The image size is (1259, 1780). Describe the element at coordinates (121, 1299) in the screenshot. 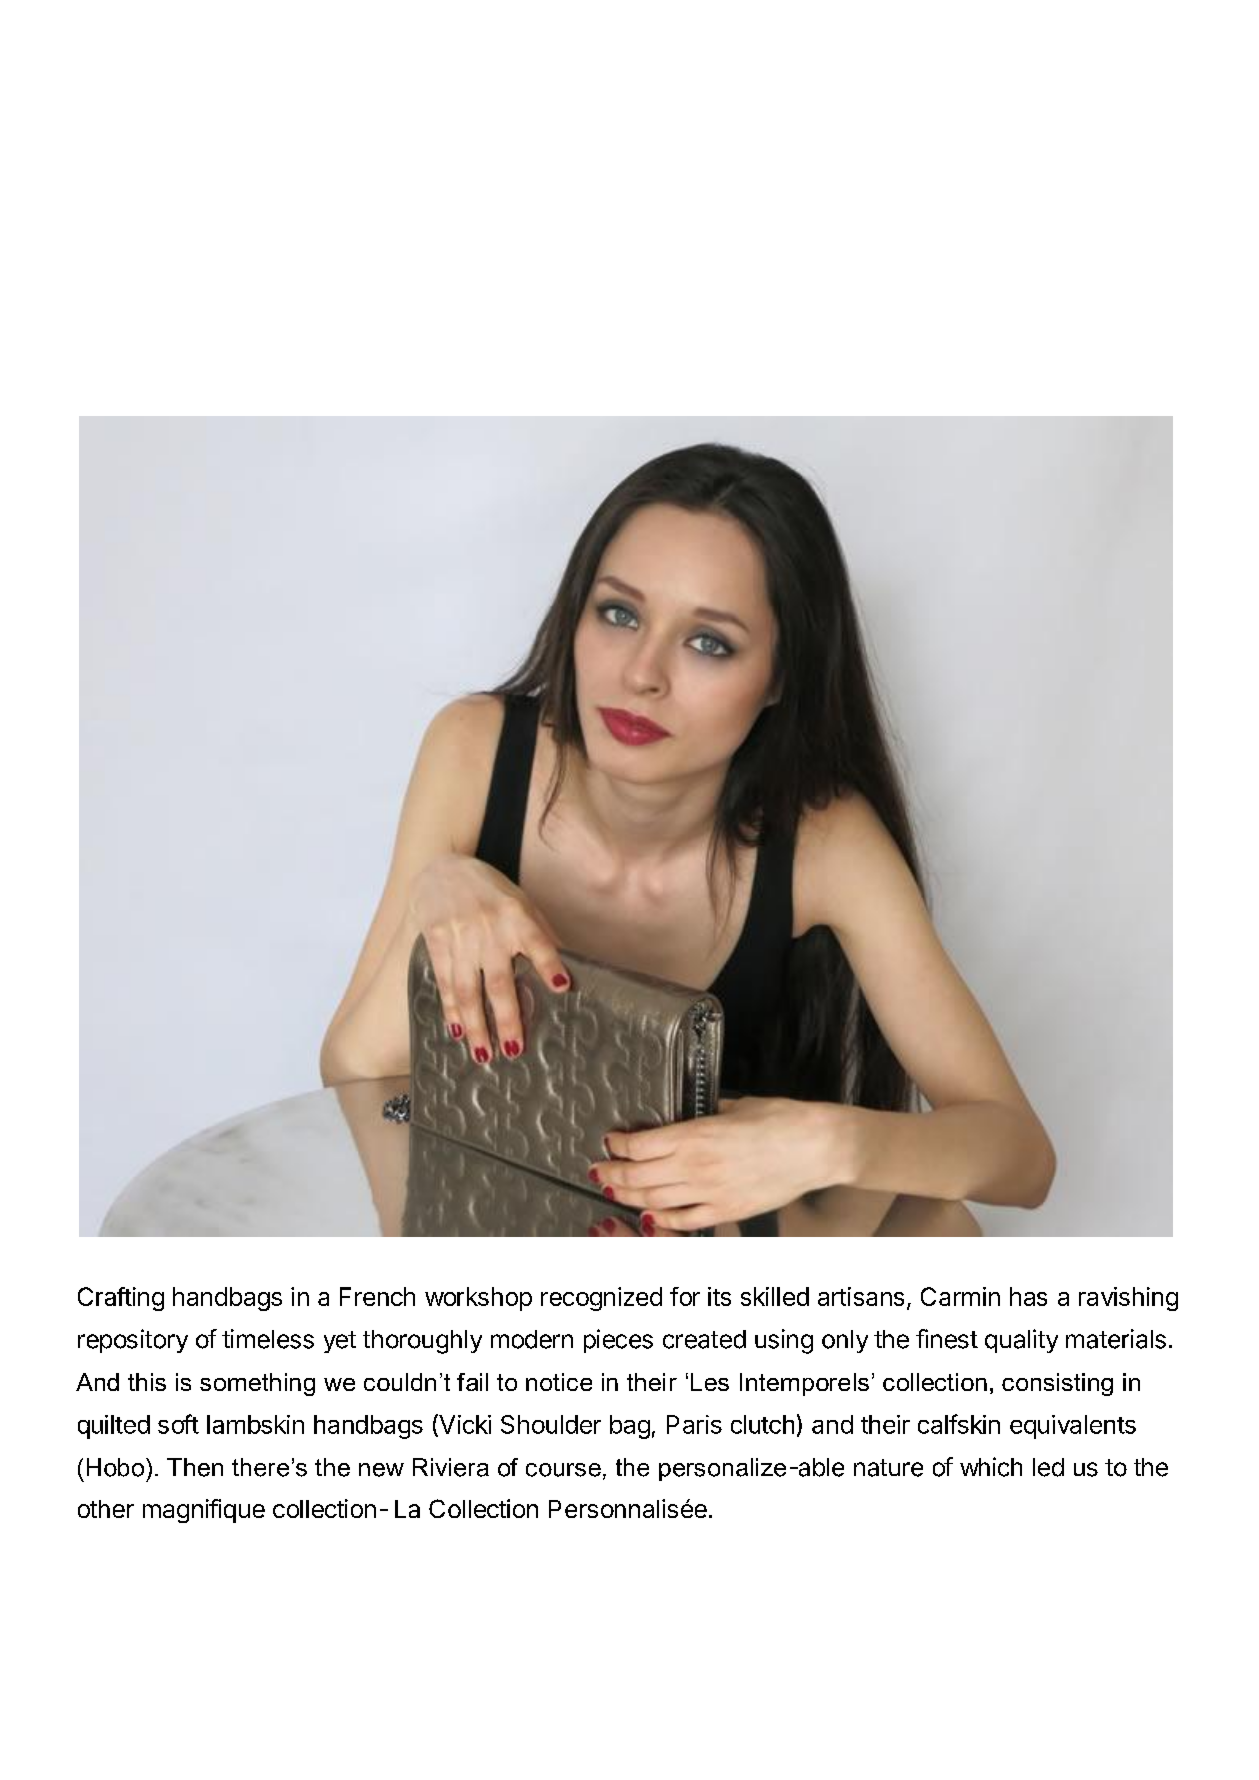

I see `Crafting` at that location.
